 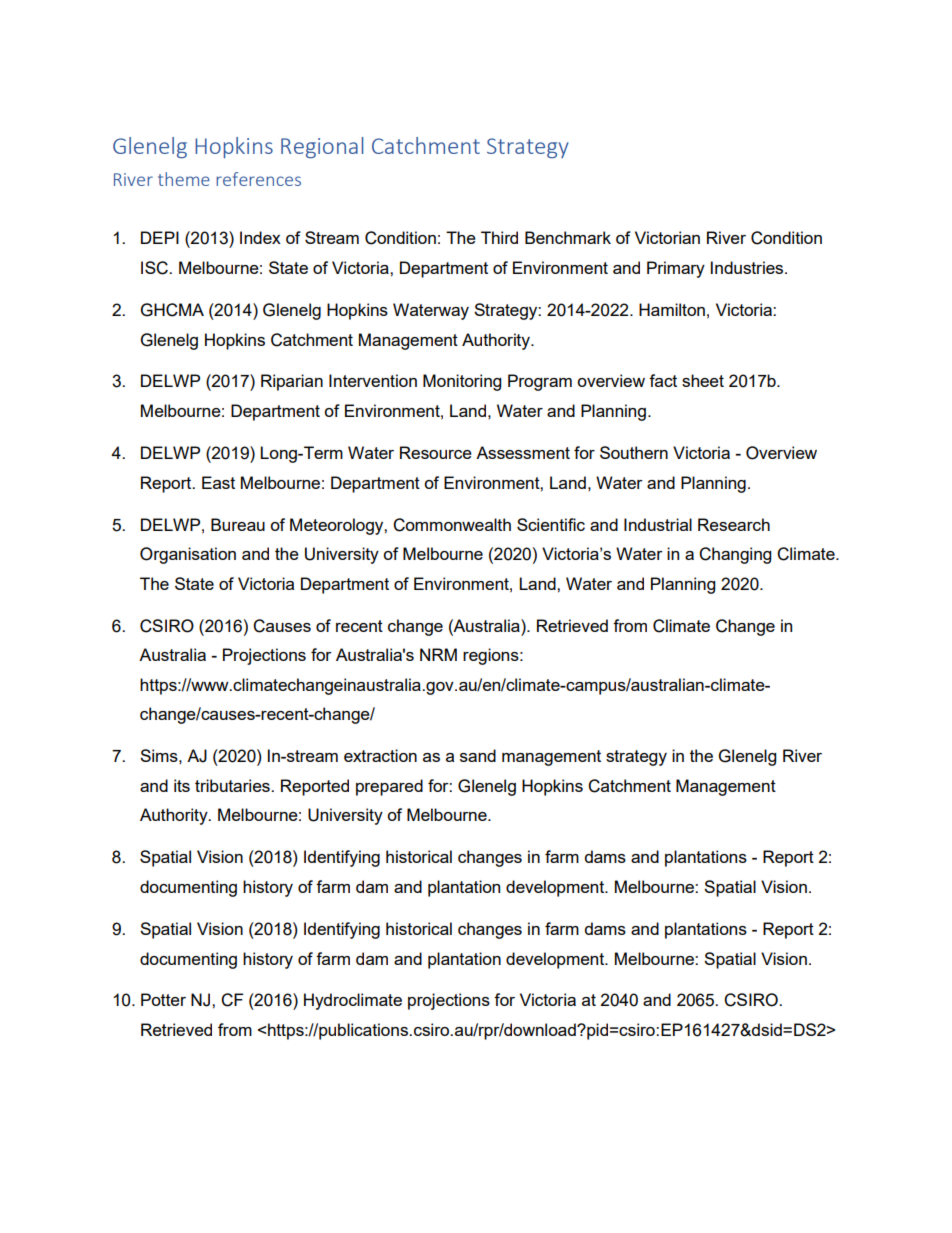 I want to click on sand, so click(x=478, y=755).
